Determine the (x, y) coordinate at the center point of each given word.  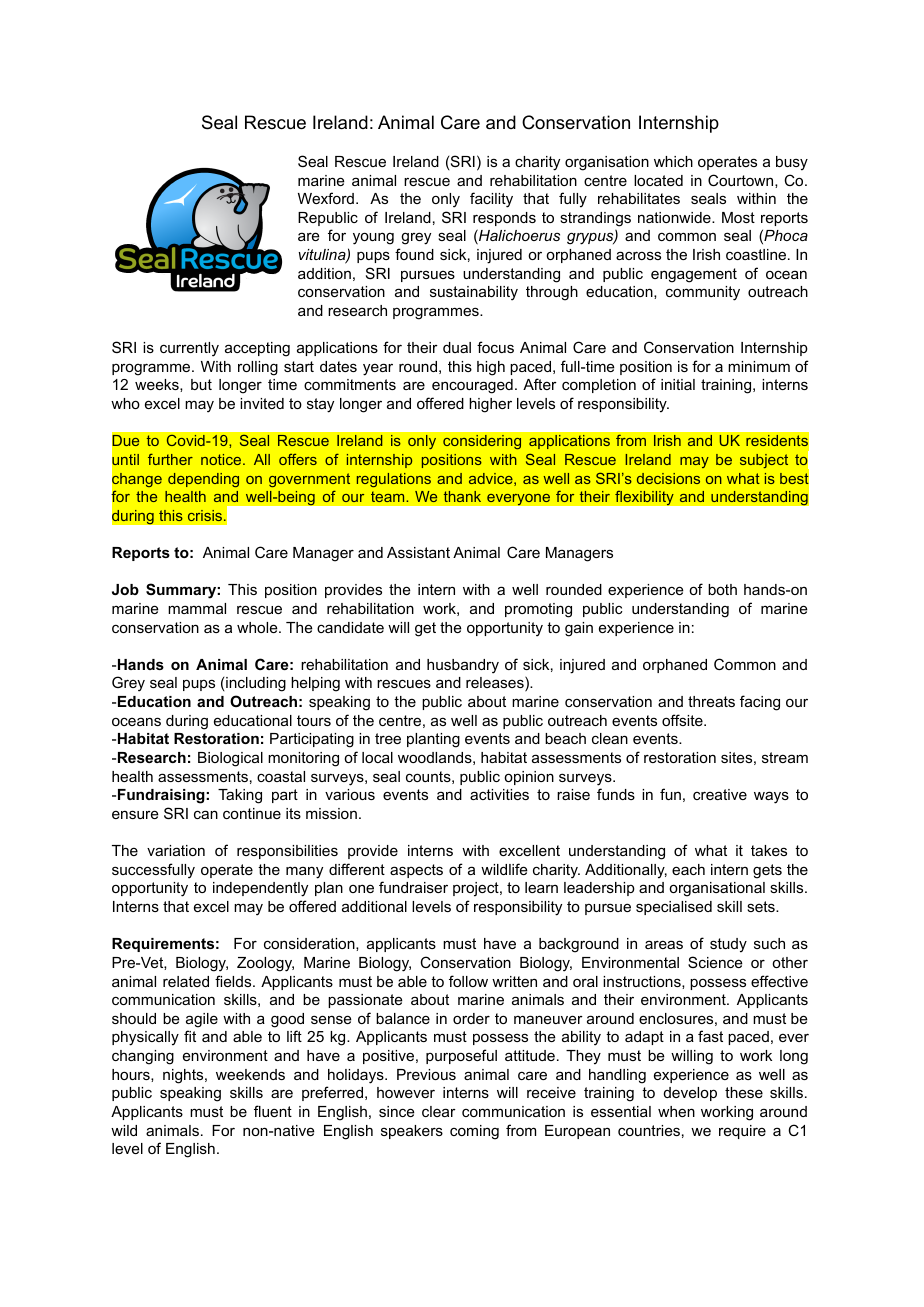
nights (184, 1076)
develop (690, 1094)
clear (439, 1111)
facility (491, 200)
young (373, 238)
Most (738, 217)
